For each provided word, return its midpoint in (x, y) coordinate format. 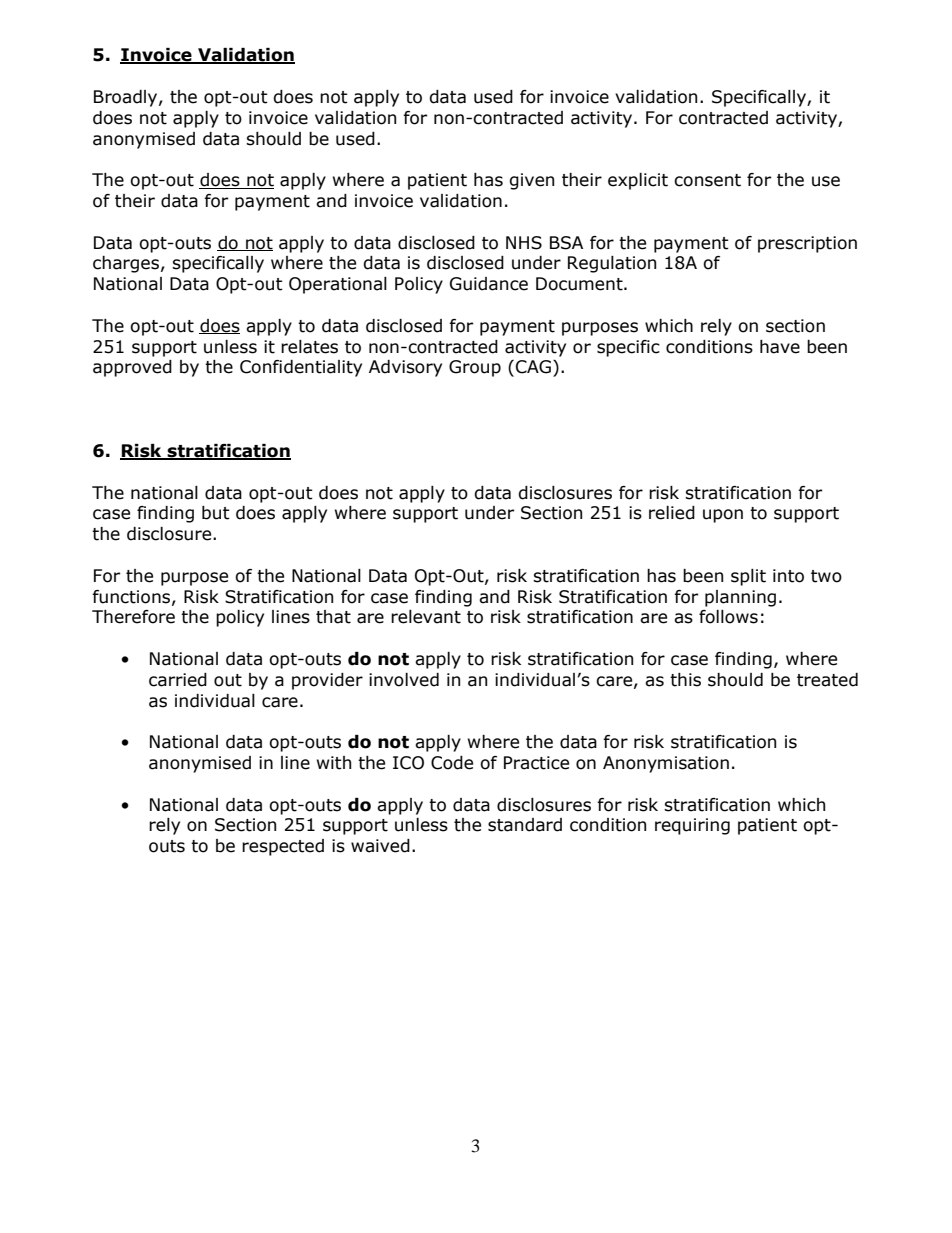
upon (723, 516)
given (531, 181)
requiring (692, 826)
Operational (338, 285)
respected (283, 847)
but (216, 513)
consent (707, 180)
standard (525, 825)
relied (672, 513)
